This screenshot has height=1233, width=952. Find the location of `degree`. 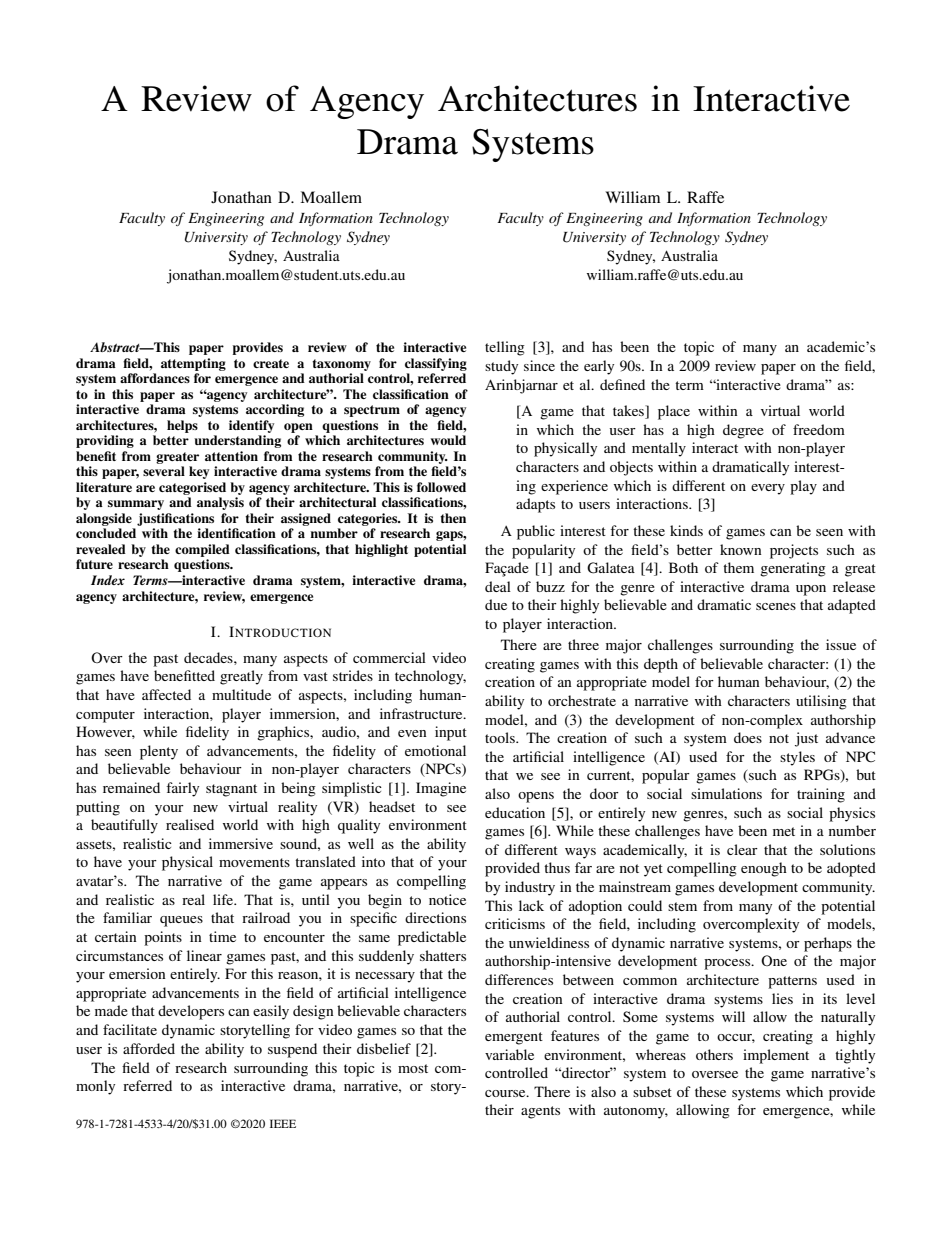

degree is located at coordinates (743, 431).
